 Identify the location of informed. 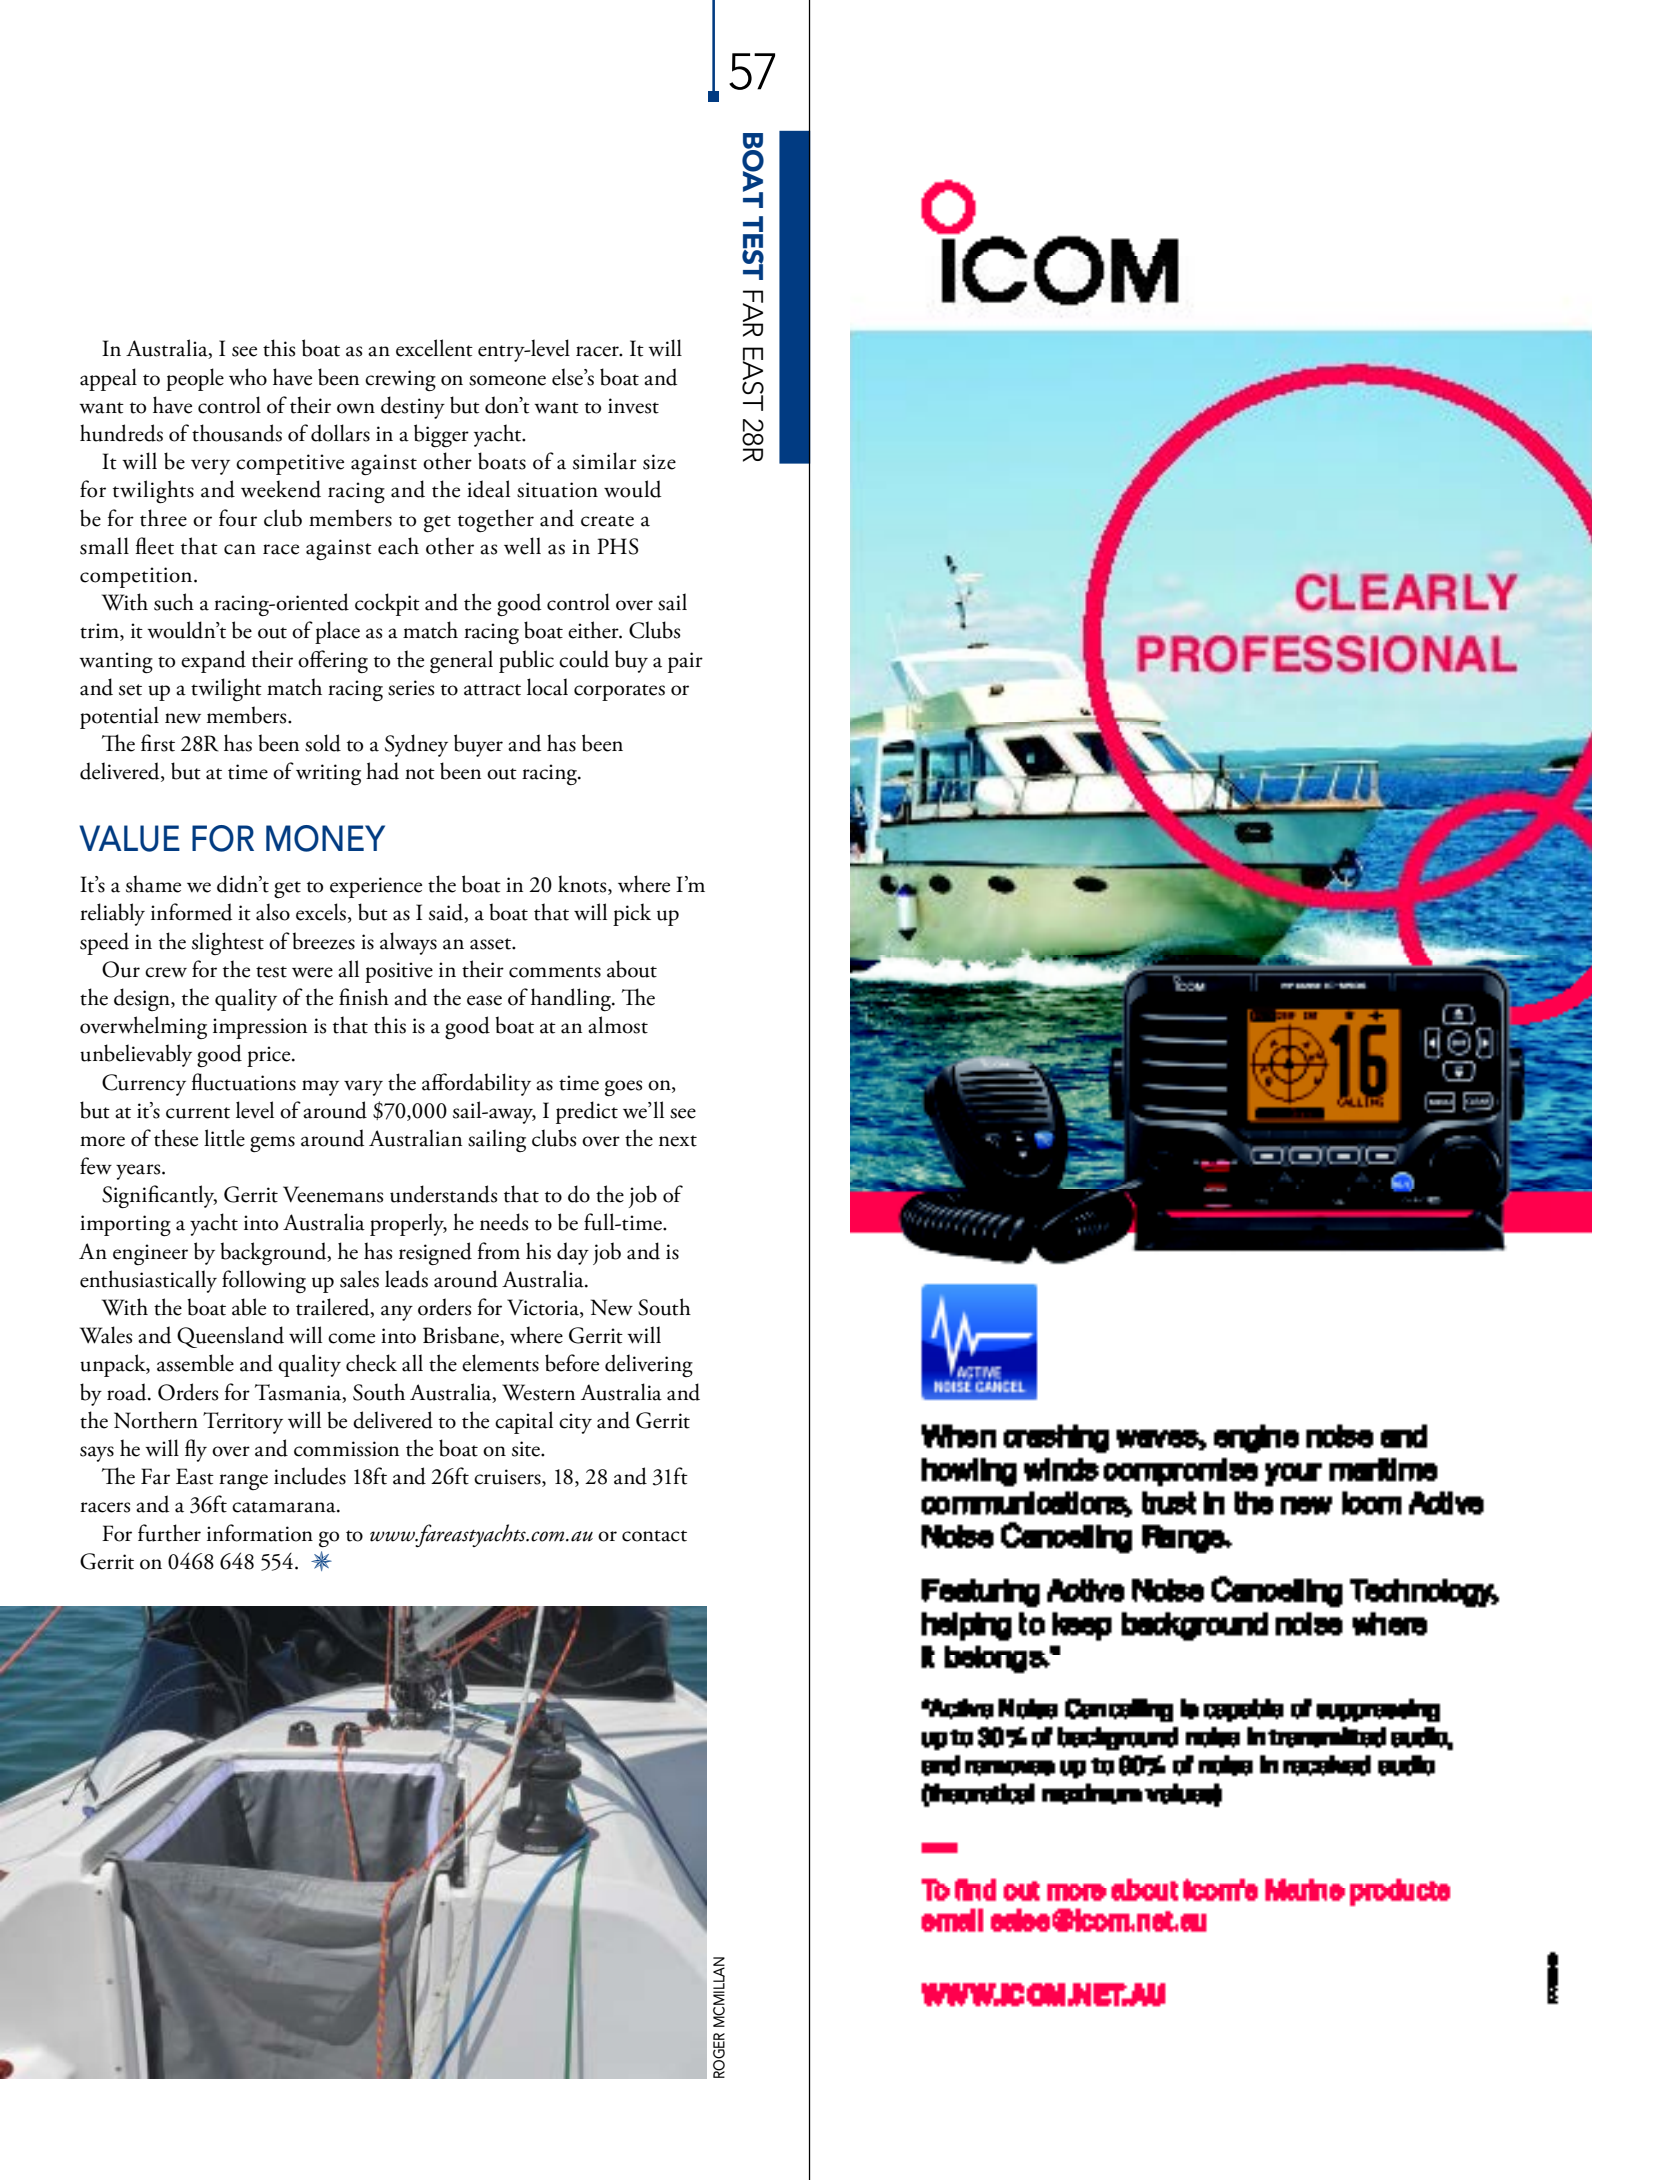
(191, 912).
